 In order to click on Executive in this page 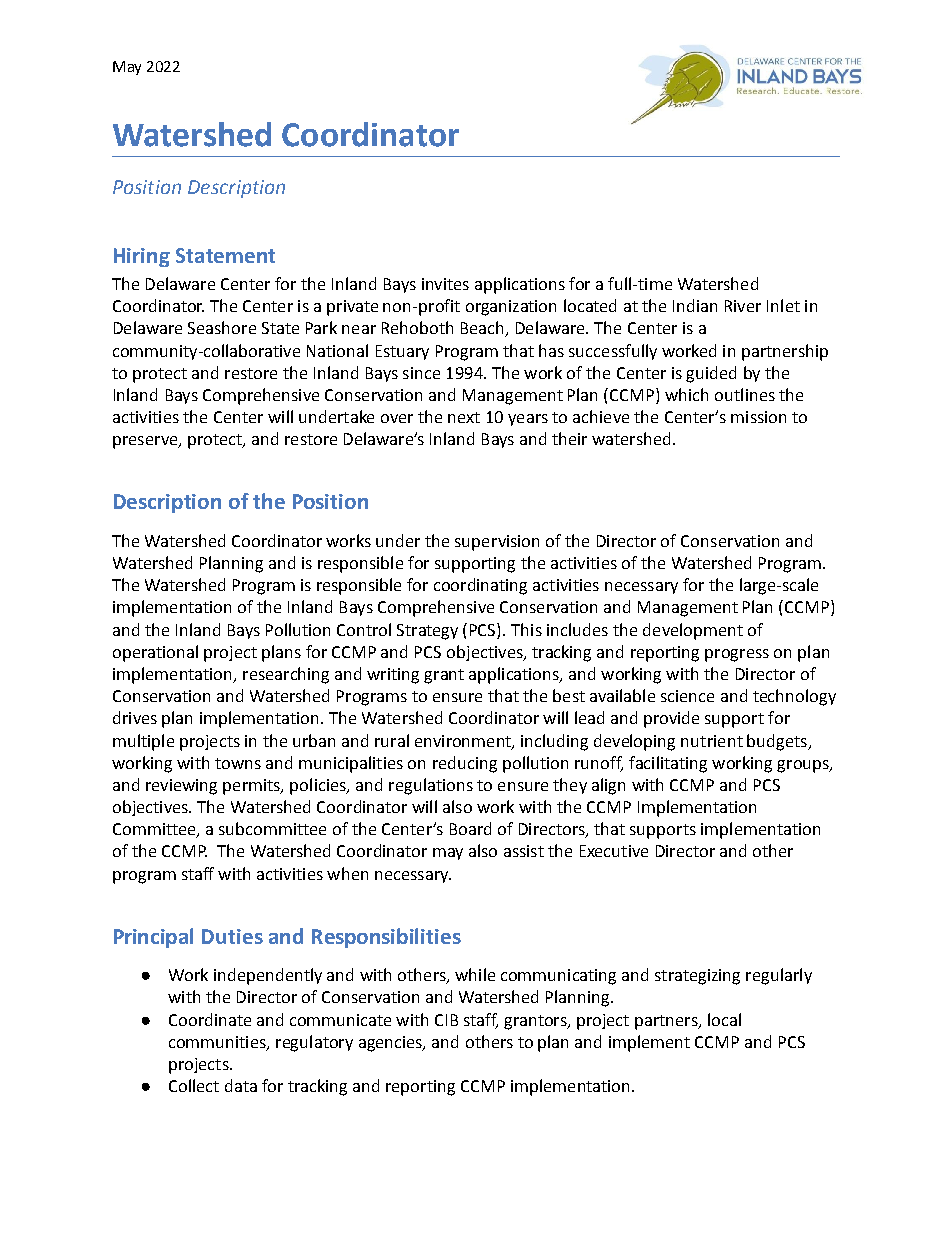, I will do `click(614, 851)`.
